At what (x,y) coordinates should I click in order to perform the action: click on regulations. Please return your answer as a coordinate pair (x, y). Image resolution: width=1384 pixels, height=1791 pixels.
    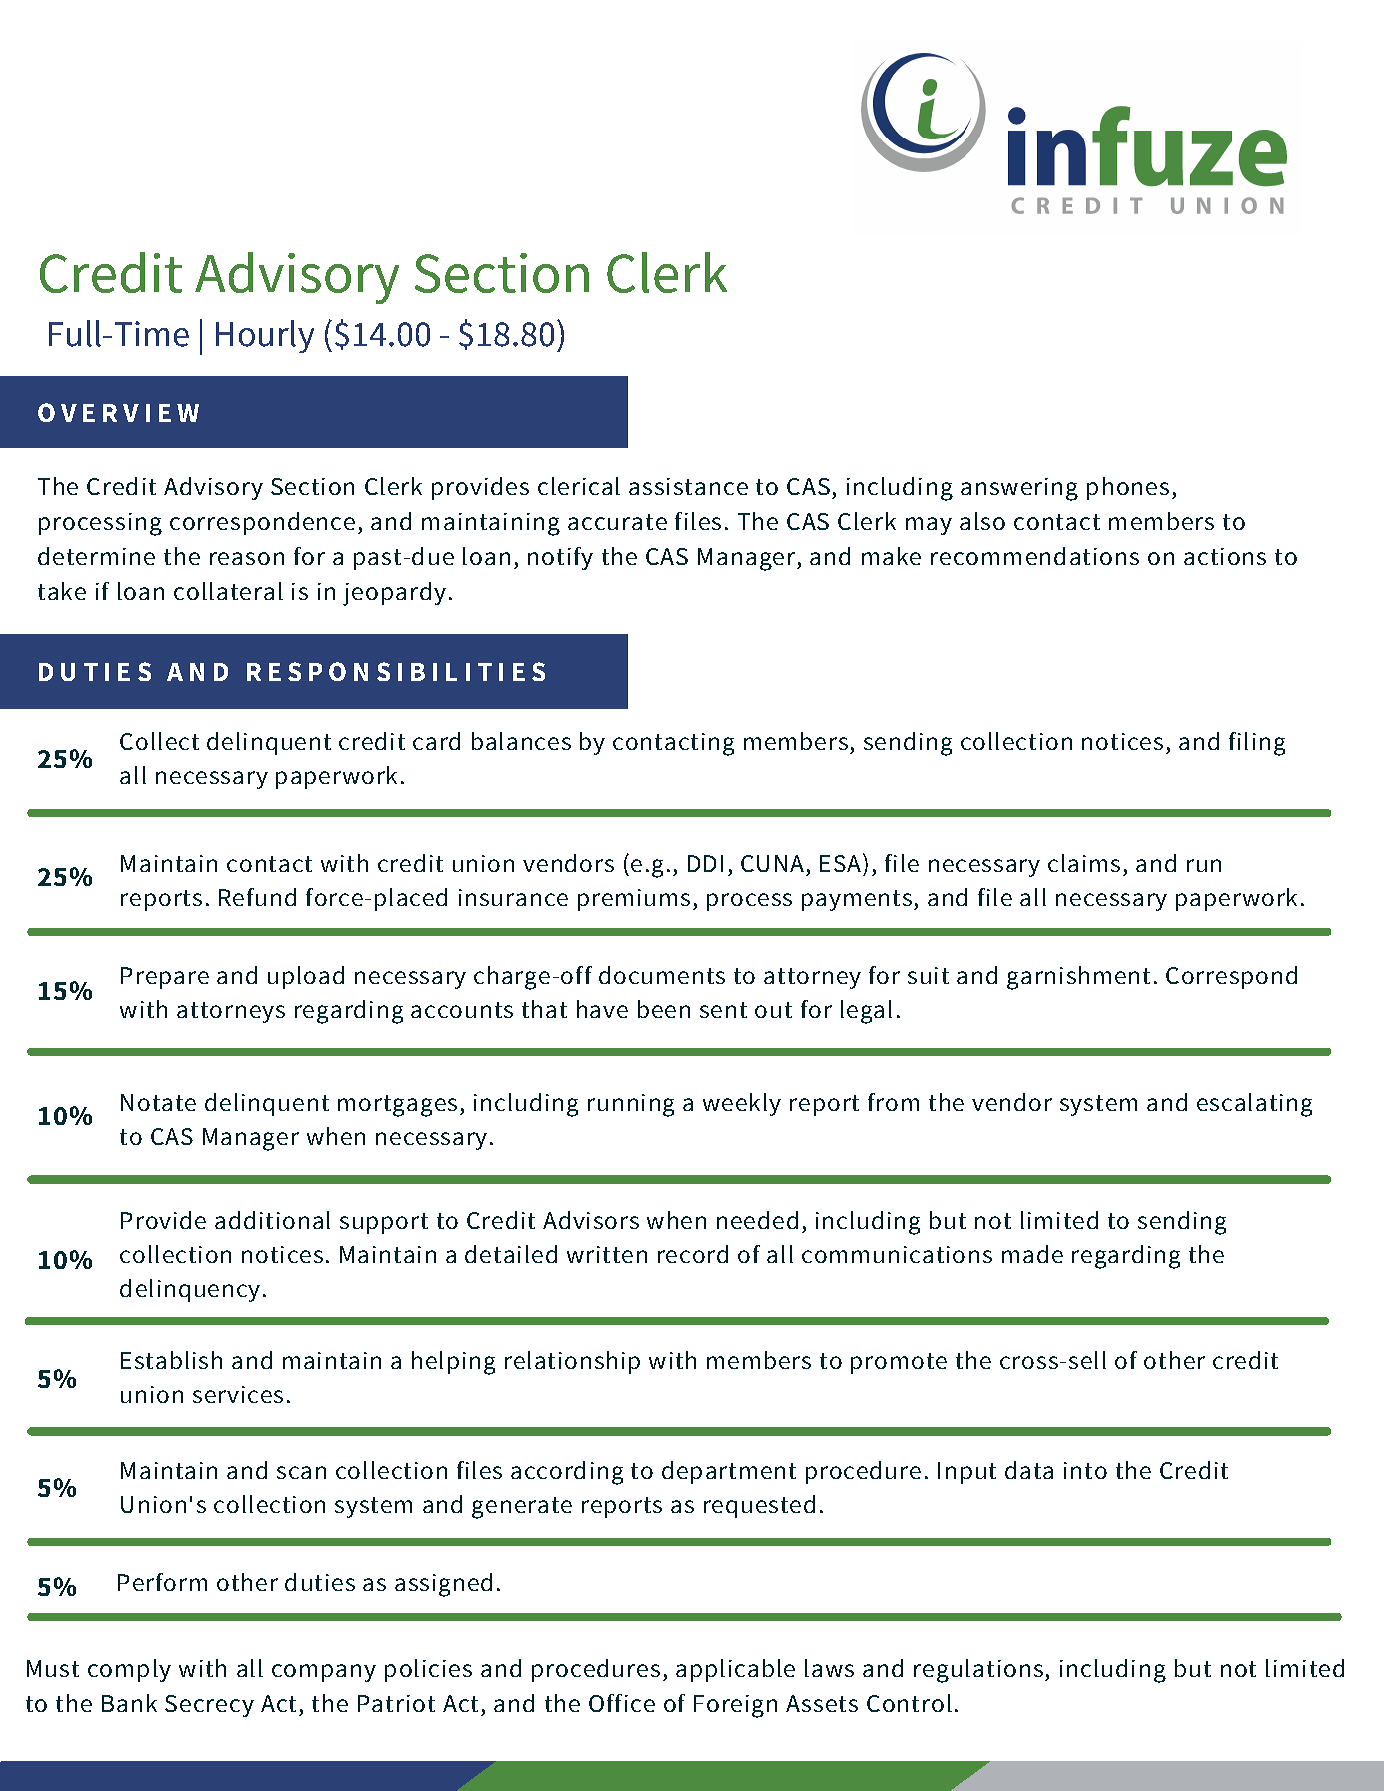
    Looking at the image, I should click on (978, 1671).
